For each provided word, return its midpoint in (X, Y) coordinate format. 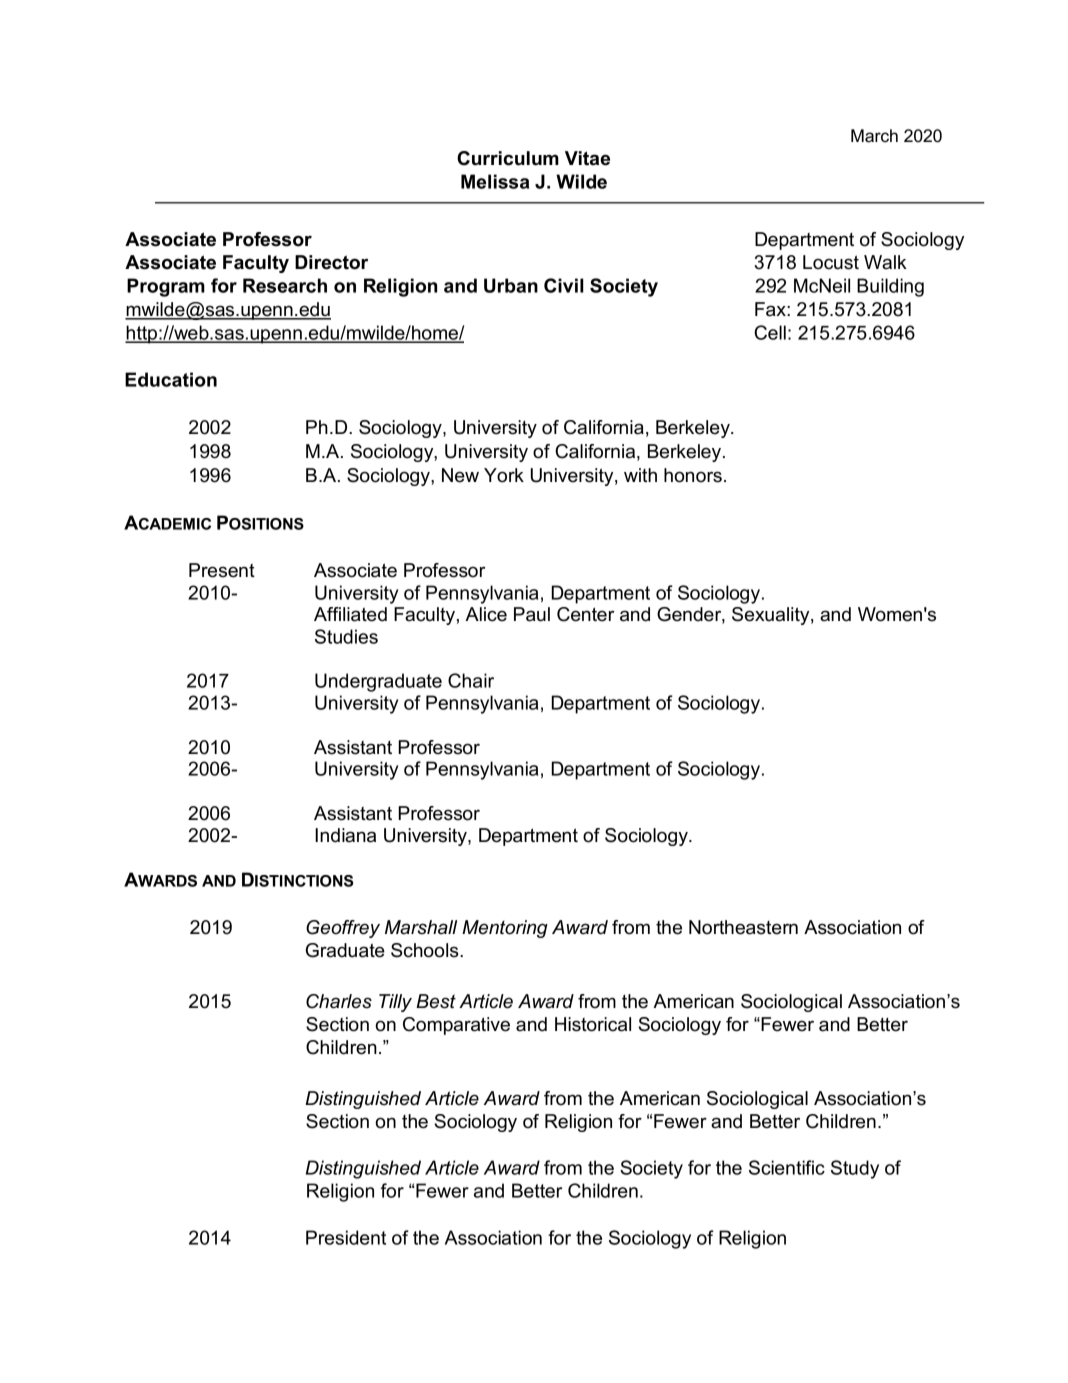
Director (331, 262)
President (346, 1237)
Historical (593, 1024)
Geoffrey (343, 929)
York (504, 475)
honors (693, 475)
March (874, 136)
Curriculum (508, 158)
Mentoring (505, 929)
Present (222, 570)
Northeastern (743, 927)
